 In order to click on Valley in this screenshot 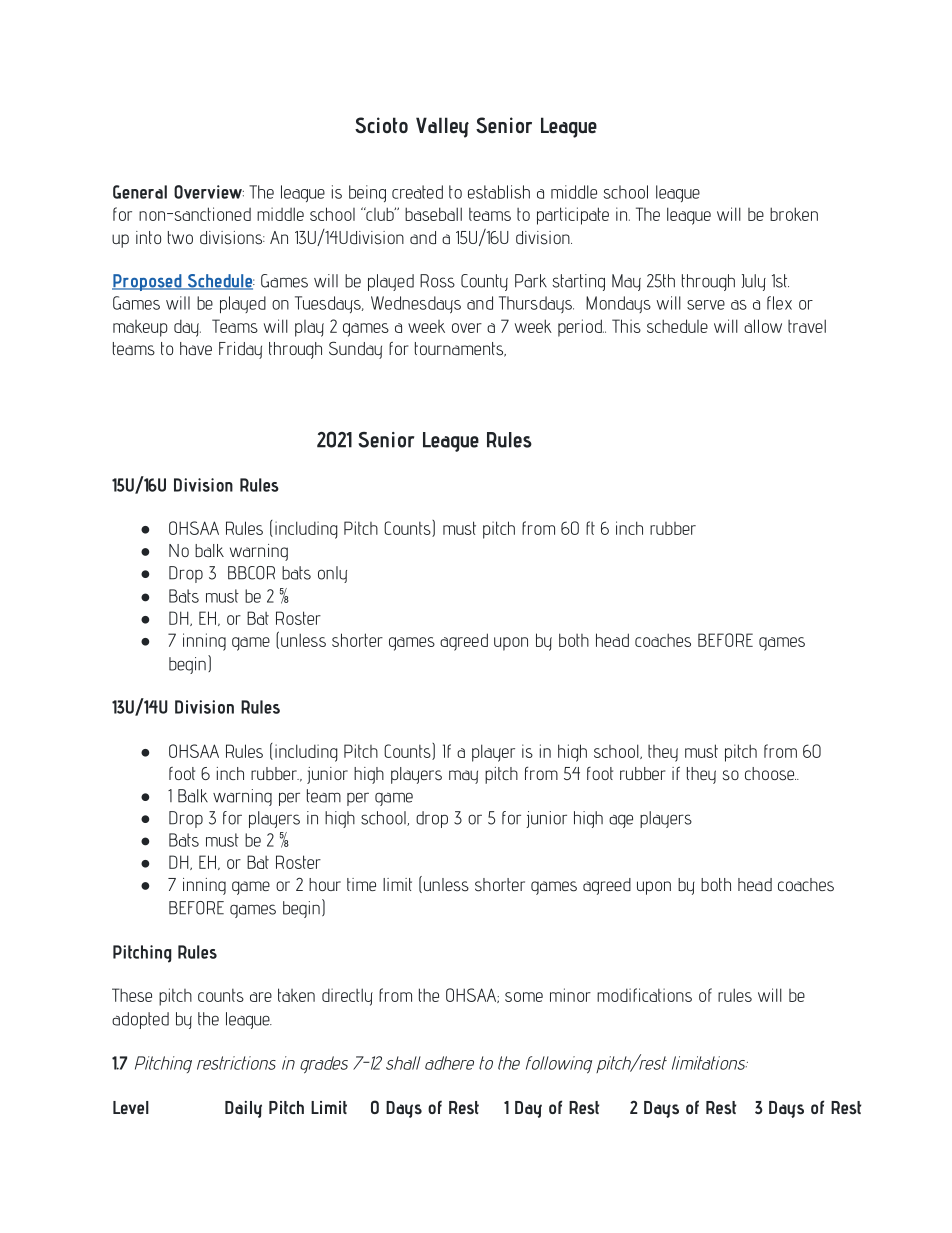, I will do `click(442, 127)`.
